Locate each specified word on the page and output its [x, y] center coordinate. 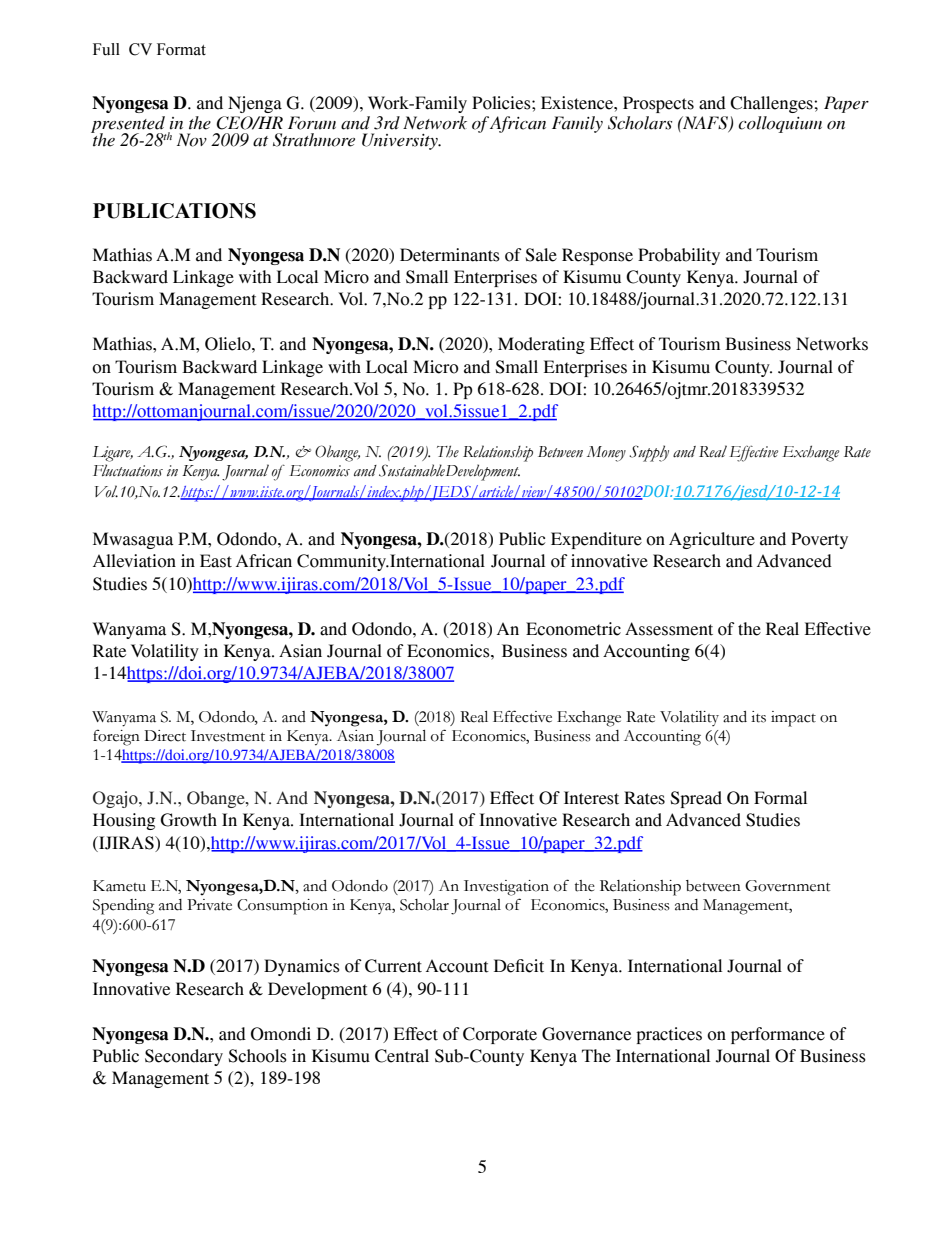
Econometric [573, 629]
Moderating [541, 345]
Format [181, 49]
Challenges [772, 104]
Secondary [184, 1057]
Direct [165, 736]
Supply [649, 453]
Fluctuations [128, 470]
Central [402, 1056]
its [758, 717]
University [401, 141]
